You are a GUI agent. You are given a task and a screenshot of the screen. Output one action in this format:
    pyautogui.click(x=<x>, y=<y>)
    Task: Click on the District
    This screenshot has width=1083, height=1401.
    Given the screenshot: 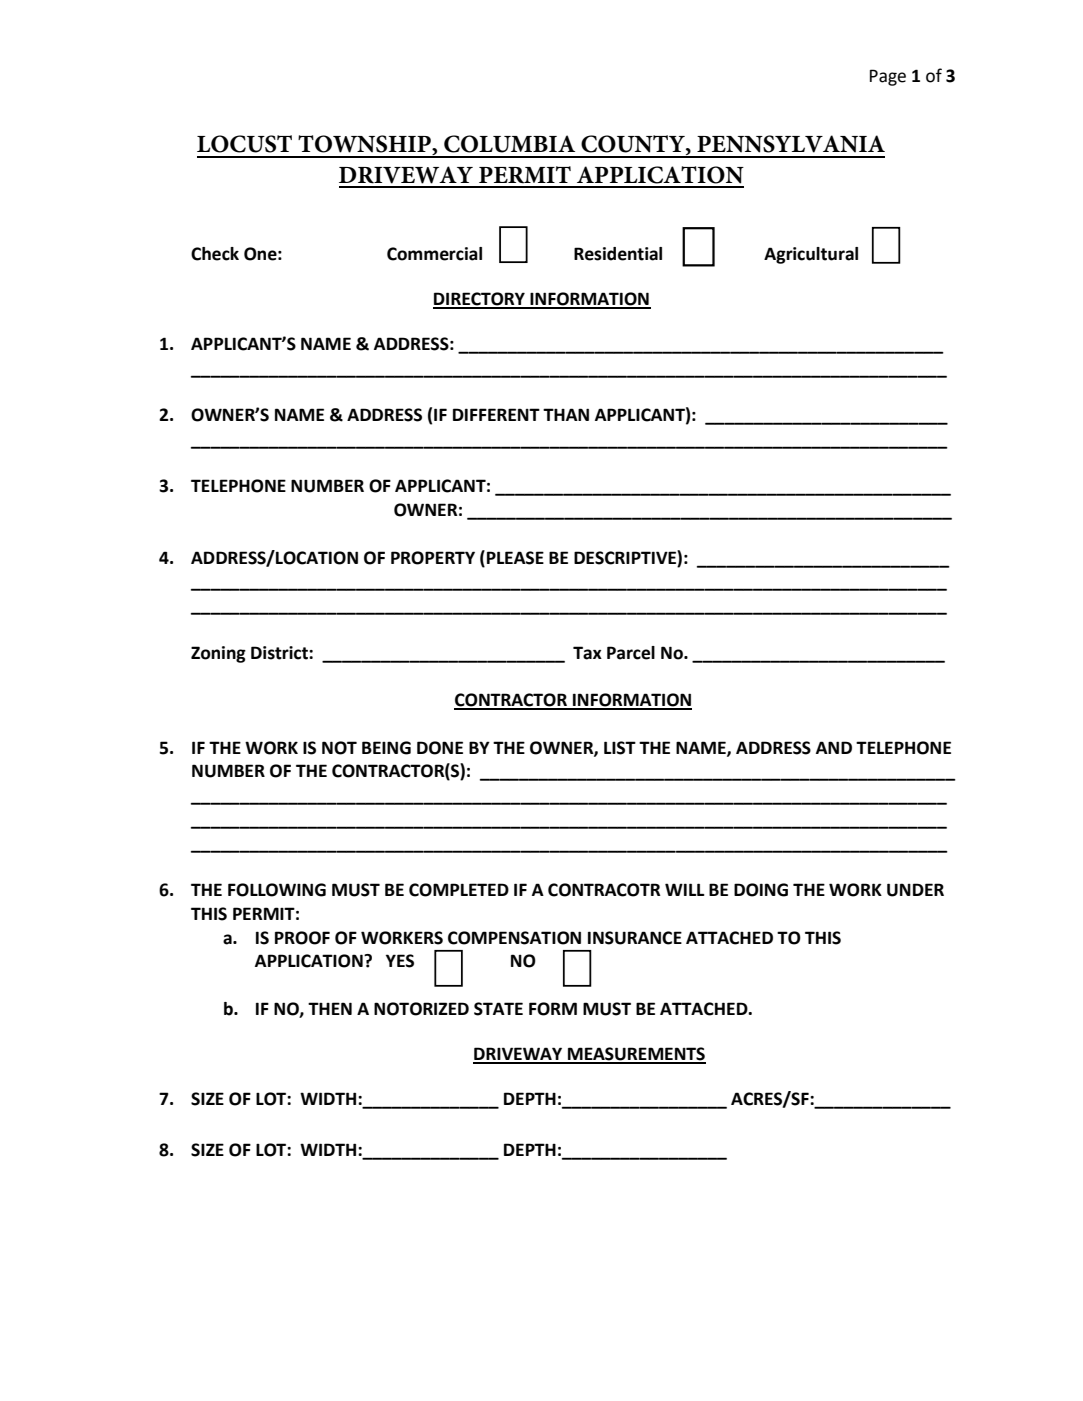 What is the action you would take?
    pyautogui.click(x=280, y=653)
